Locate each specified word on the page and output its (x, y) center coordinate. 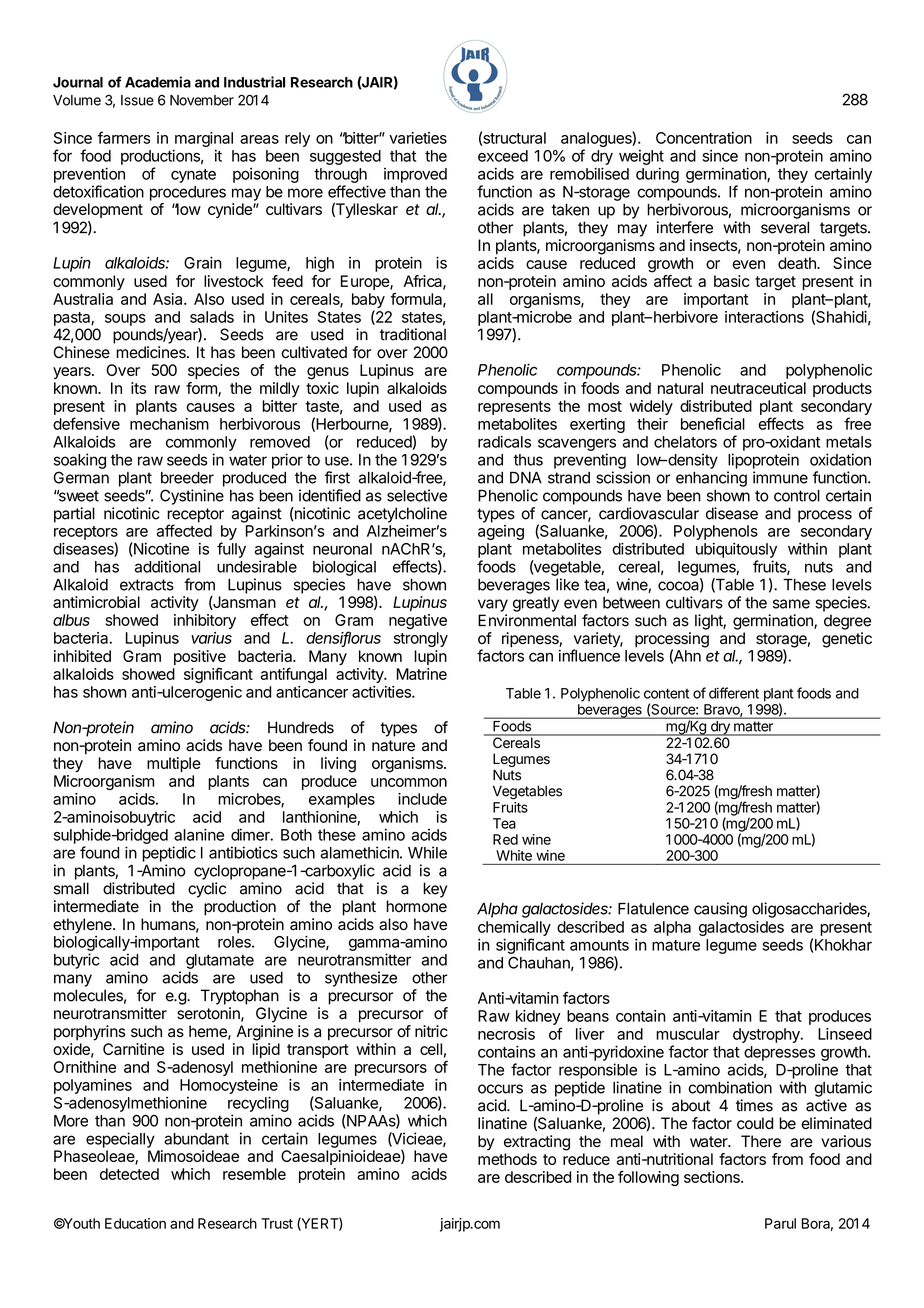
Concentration (704, 138)
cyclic (207, 890)
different (734, 693)
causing (720, 910)
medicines (152, 352)
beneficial (713, 423)
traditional (413, 334)
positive (200, 657)
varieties (418, 138)
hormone (416, 906)
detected (129, 1174)
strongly (421, 639)
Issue (137, 100)
